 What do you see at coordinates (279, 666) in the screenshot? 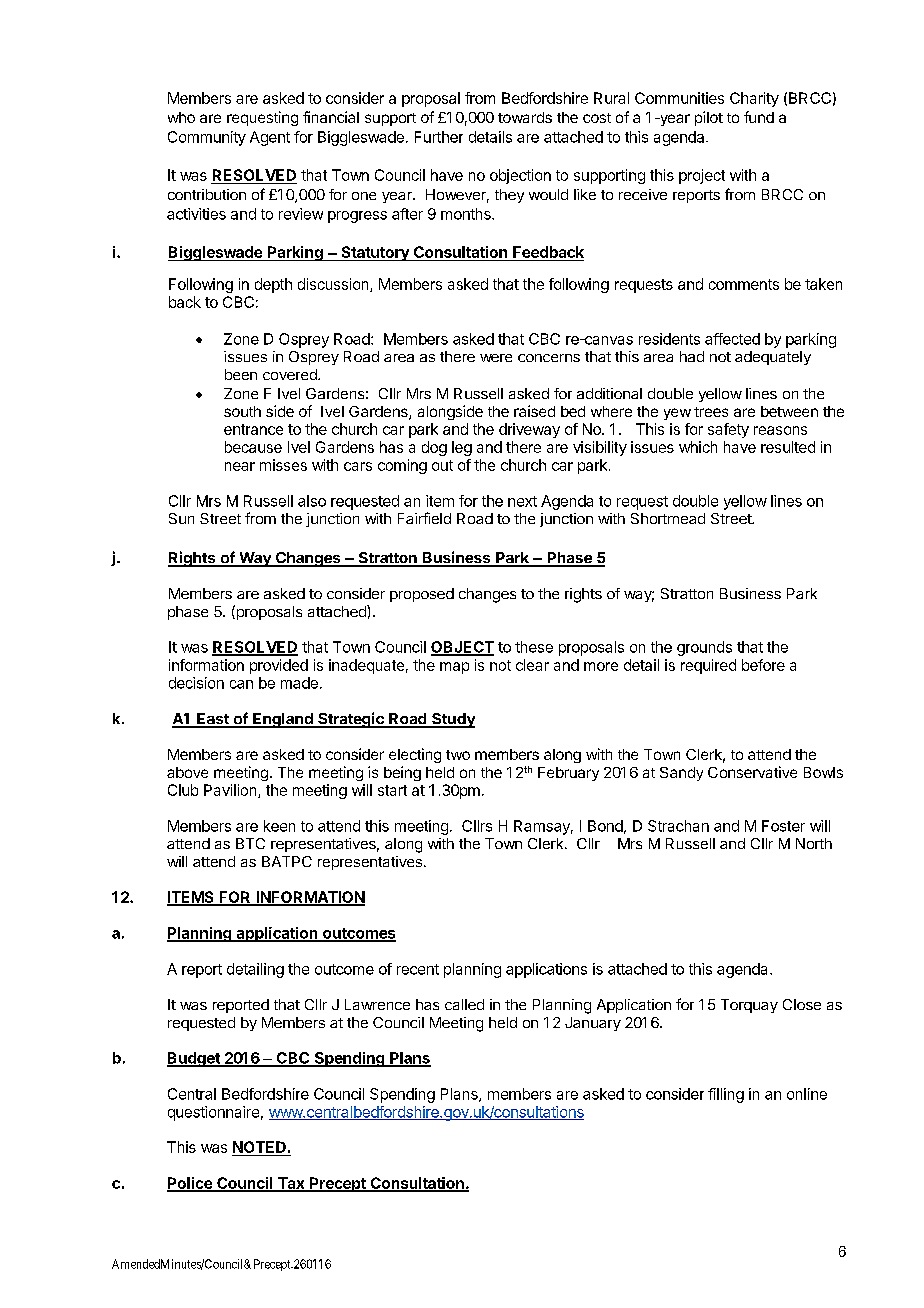
I see `provided` at bounding box center [279, 666].
